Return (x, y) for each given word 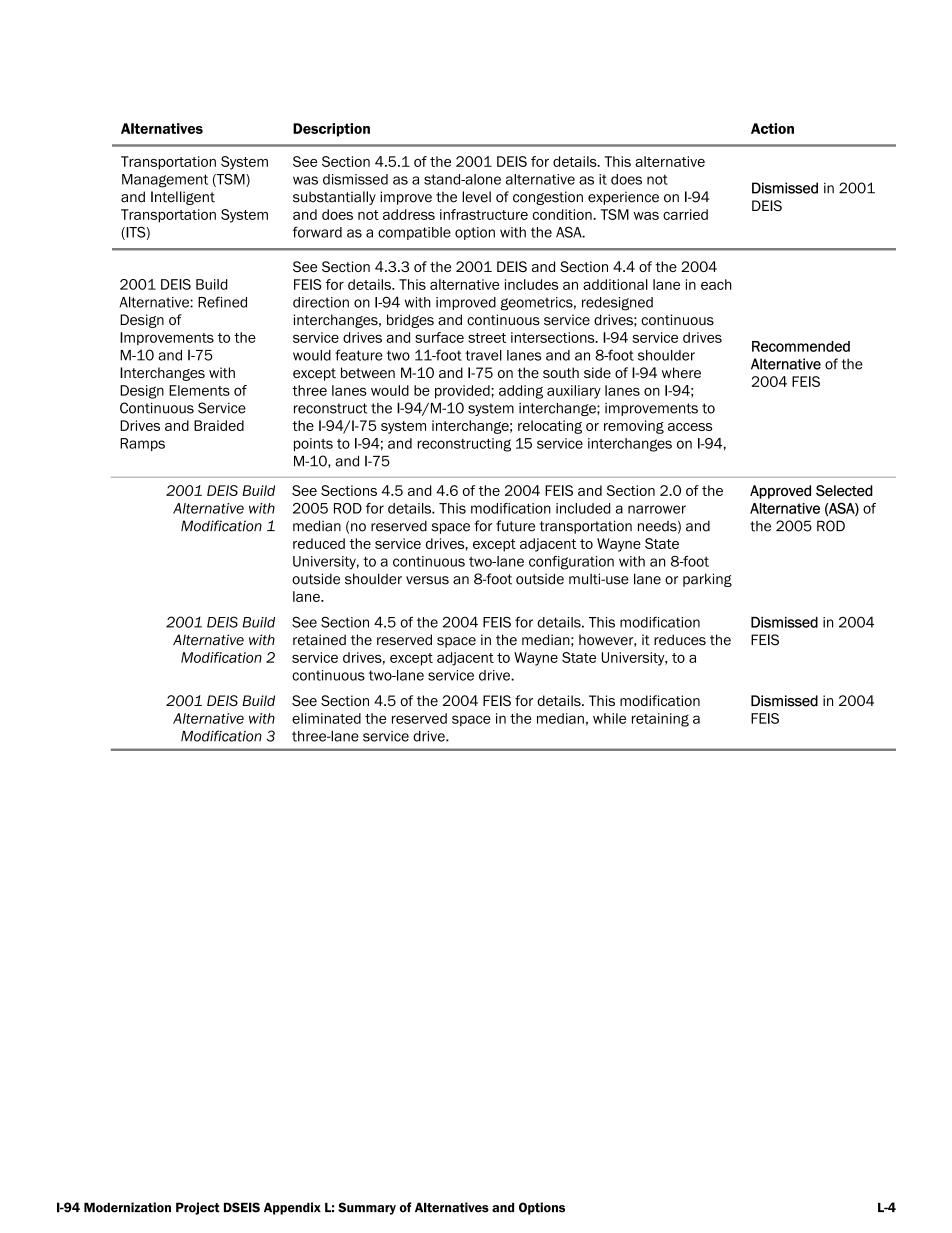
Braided (219, 425)
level (476, 197)
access (690, 427)
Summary (367, 1208)
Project (198, 1208)
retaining (660, 720)
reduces (680, 640)
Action (772, 128)
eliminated (326, 718)
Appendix (292, 1208)
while (609, 718)
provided (463, 392)
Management (165, 181)
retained (319, 640)
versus (427, 580)
